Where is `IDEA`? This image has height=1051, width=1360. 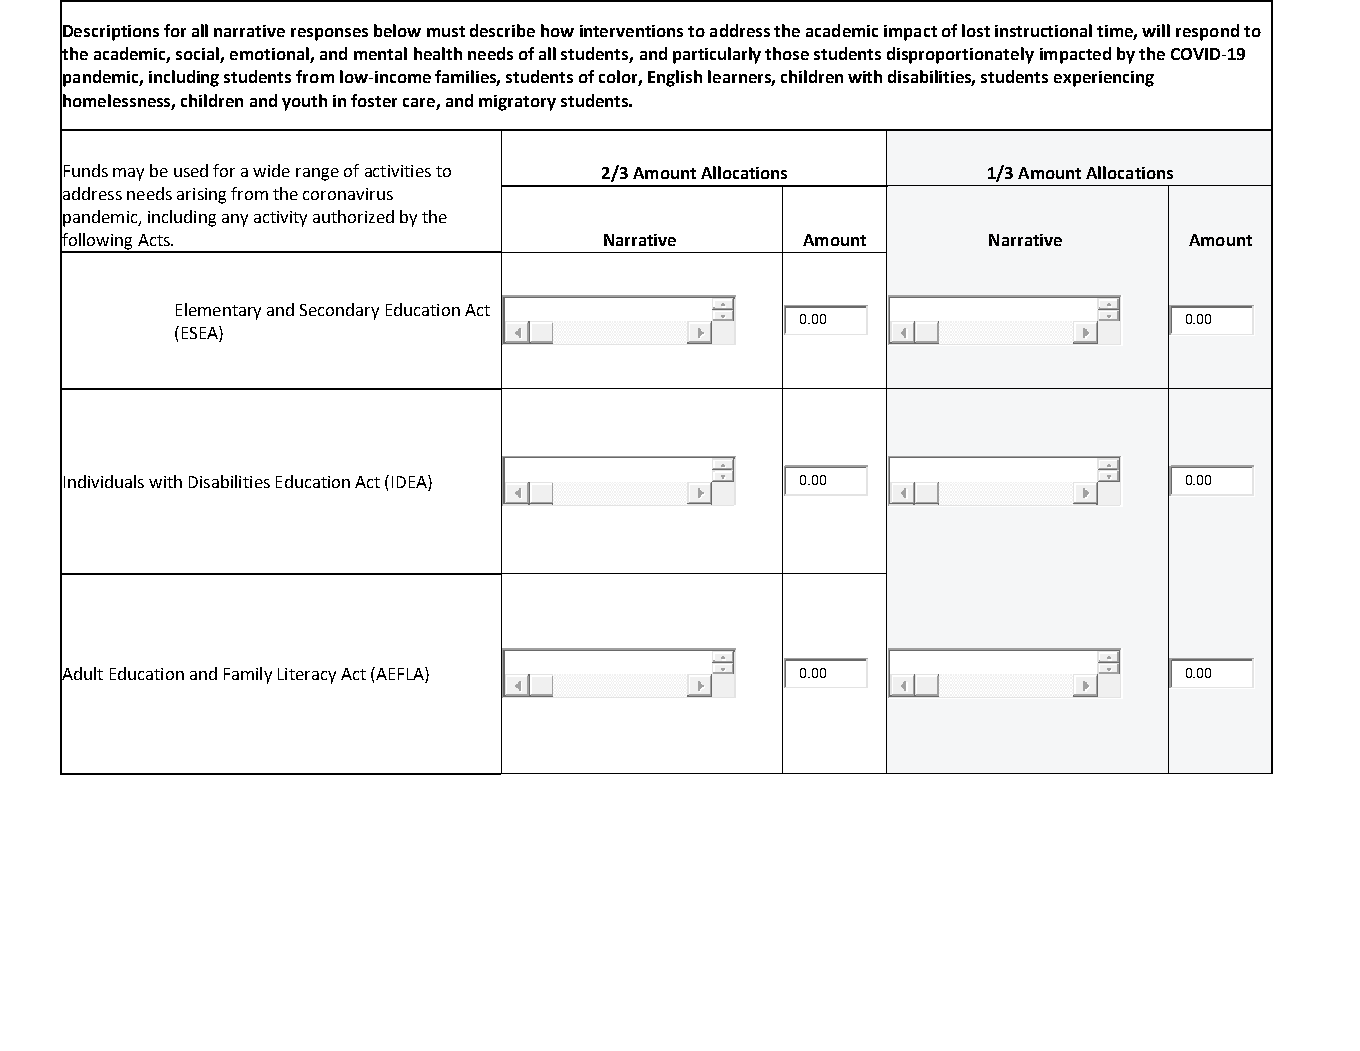
IDEA is located at coordinates (410, 481).
